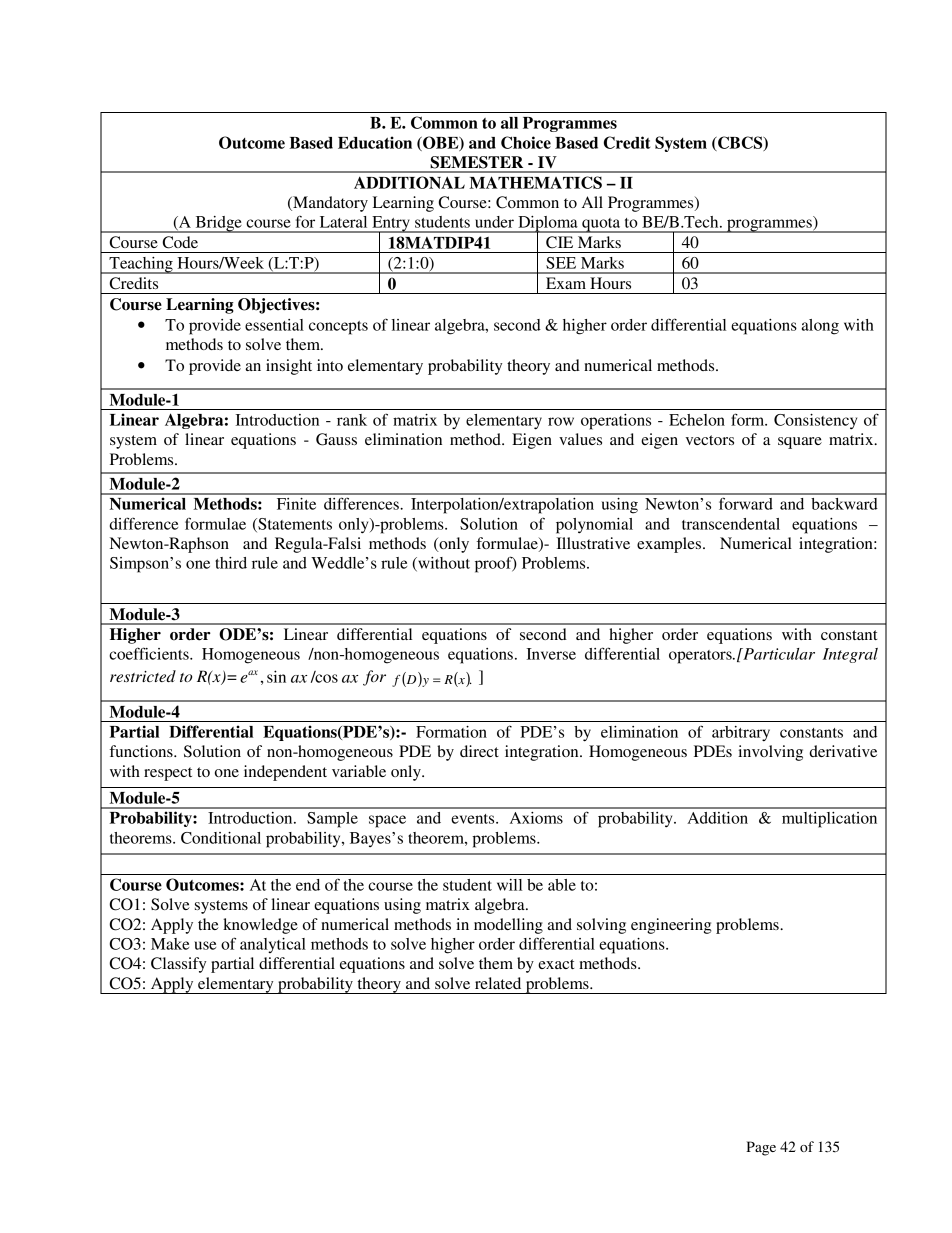 This image has height=1233, width=952. What do you see at coordinates (178, 965) in the image?
I see `Classify` at bounding box center [178, 965].
